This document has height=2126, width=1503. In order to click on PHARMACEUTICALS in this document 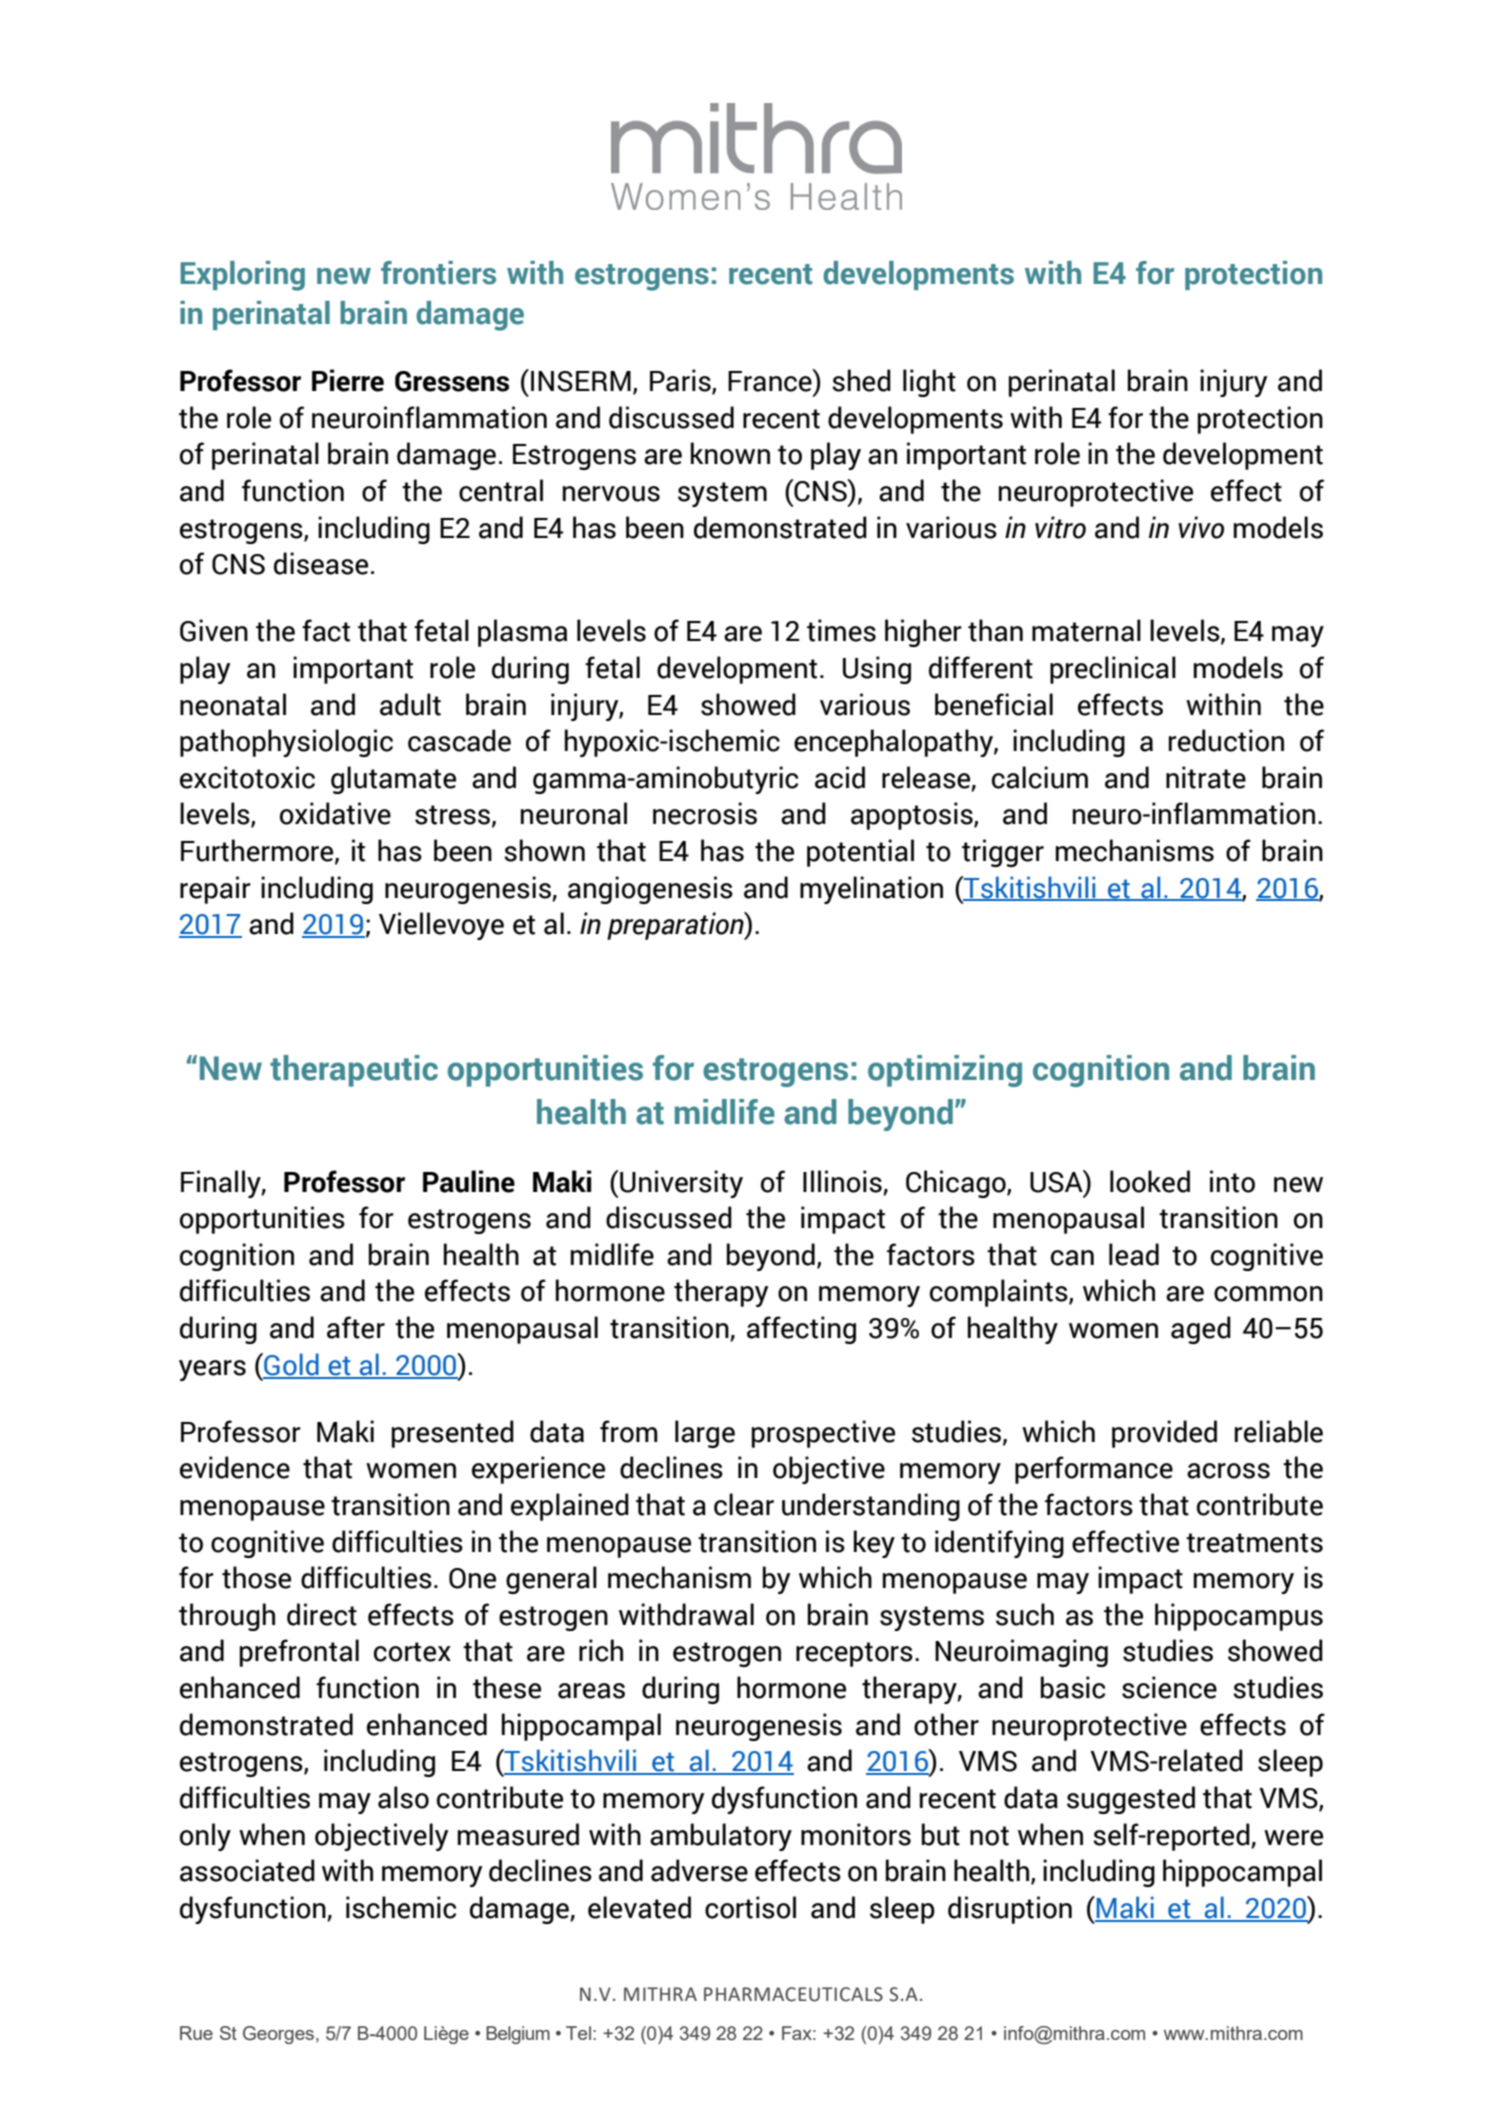, I will do `click(793, 1994)`.
